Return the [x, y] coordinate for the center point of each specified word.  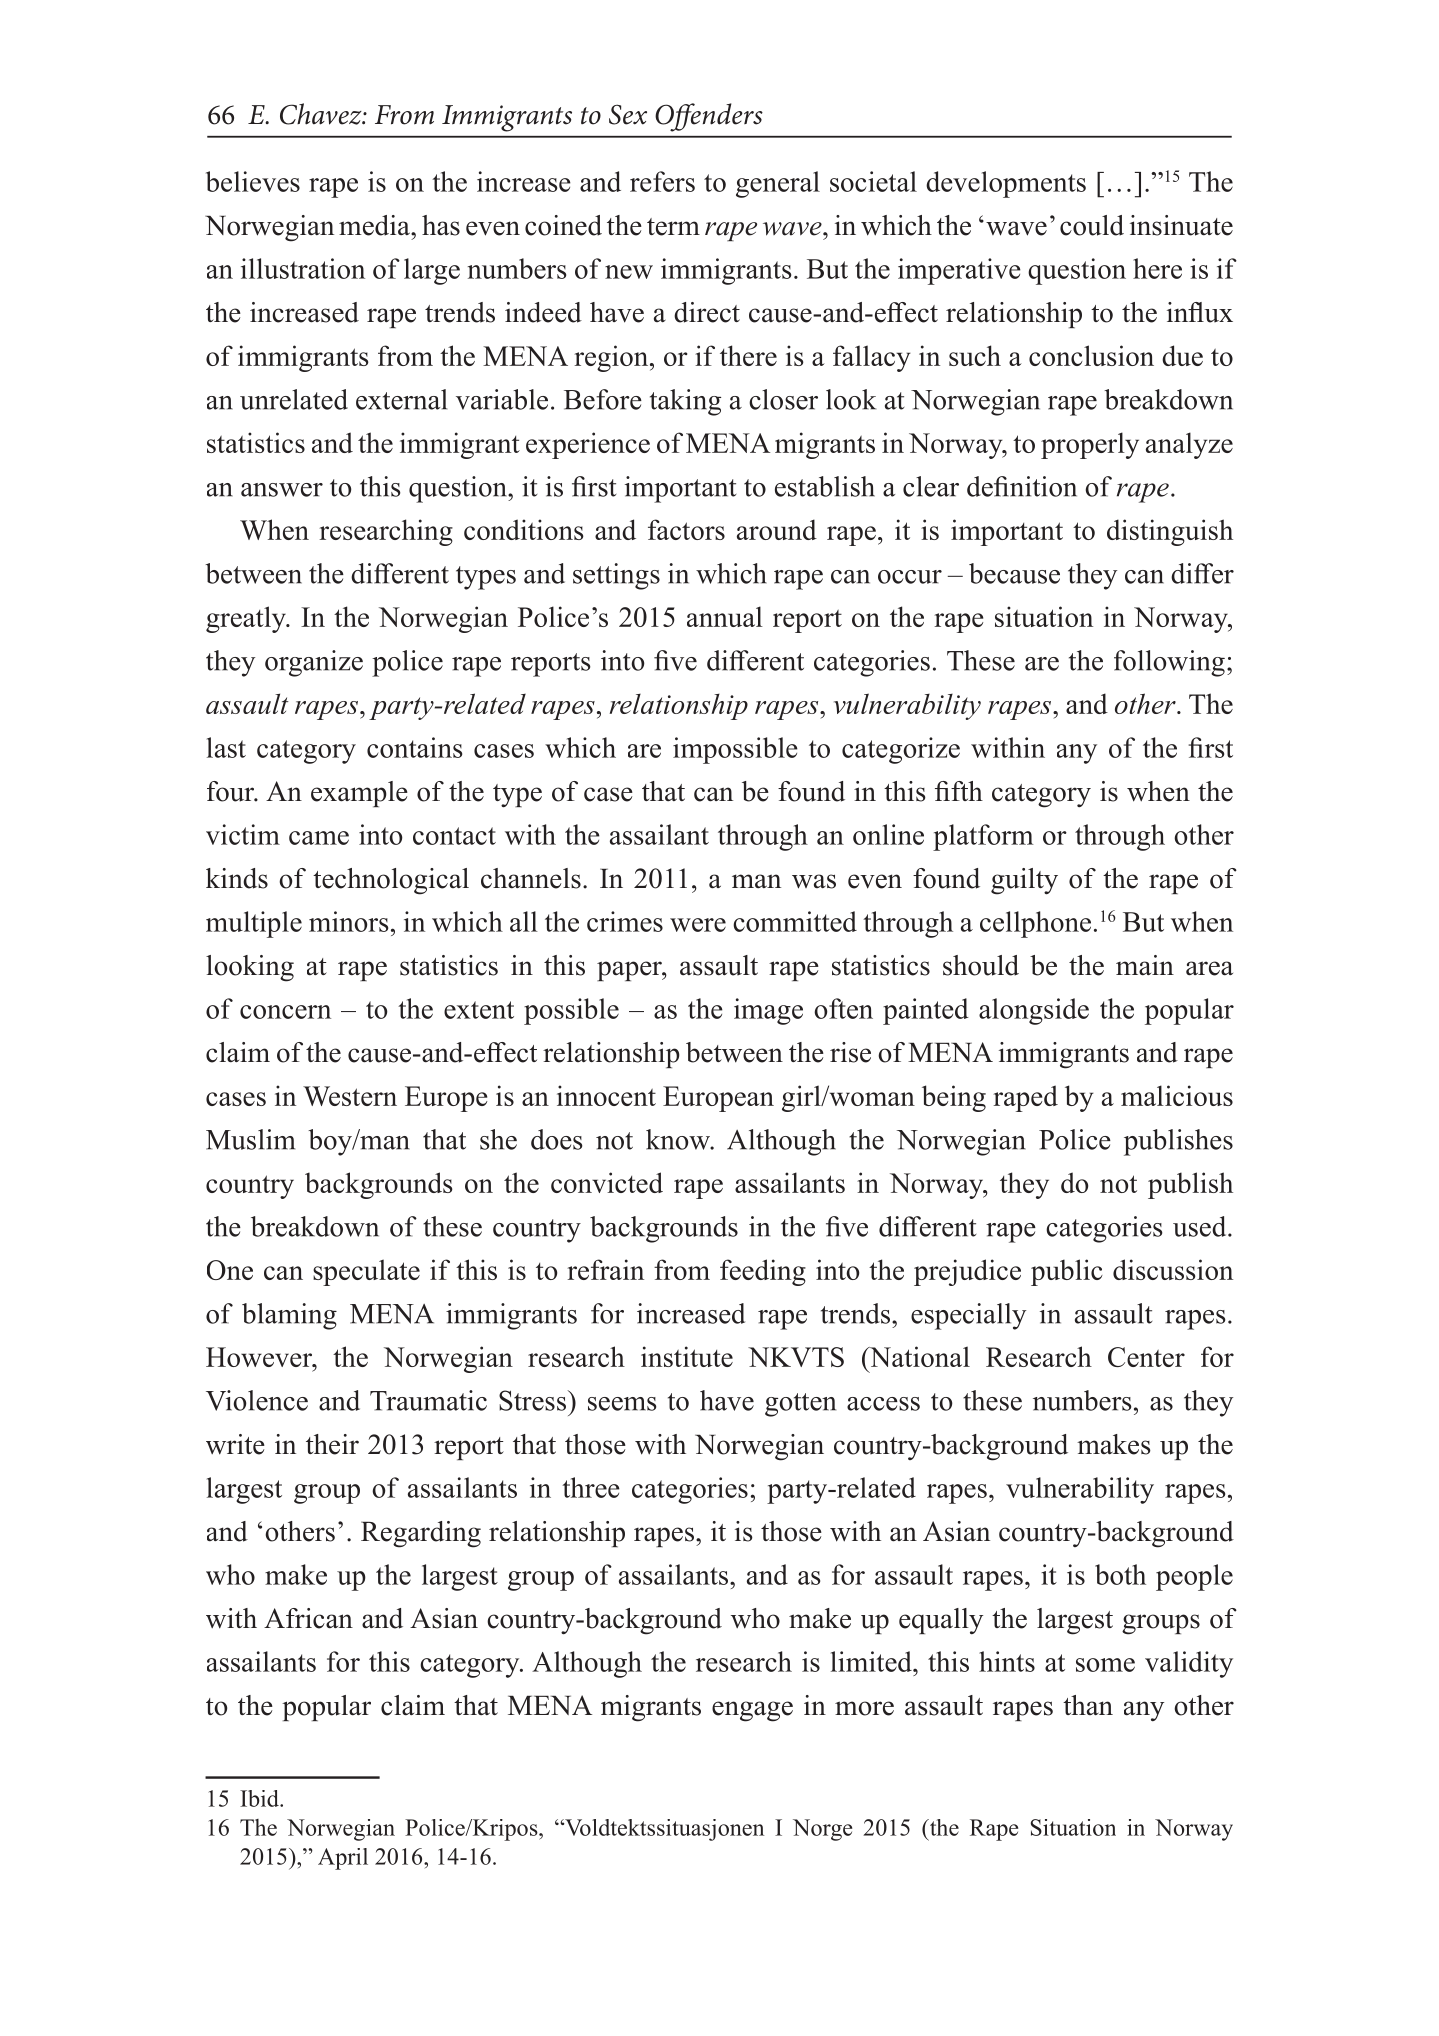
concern [285, 1012]
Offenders [709, 117]
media [375, 225]
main [1145, 965]
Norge [822, 1830]
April [343, 1859]
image [768, 1011]
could [1092, 225]
